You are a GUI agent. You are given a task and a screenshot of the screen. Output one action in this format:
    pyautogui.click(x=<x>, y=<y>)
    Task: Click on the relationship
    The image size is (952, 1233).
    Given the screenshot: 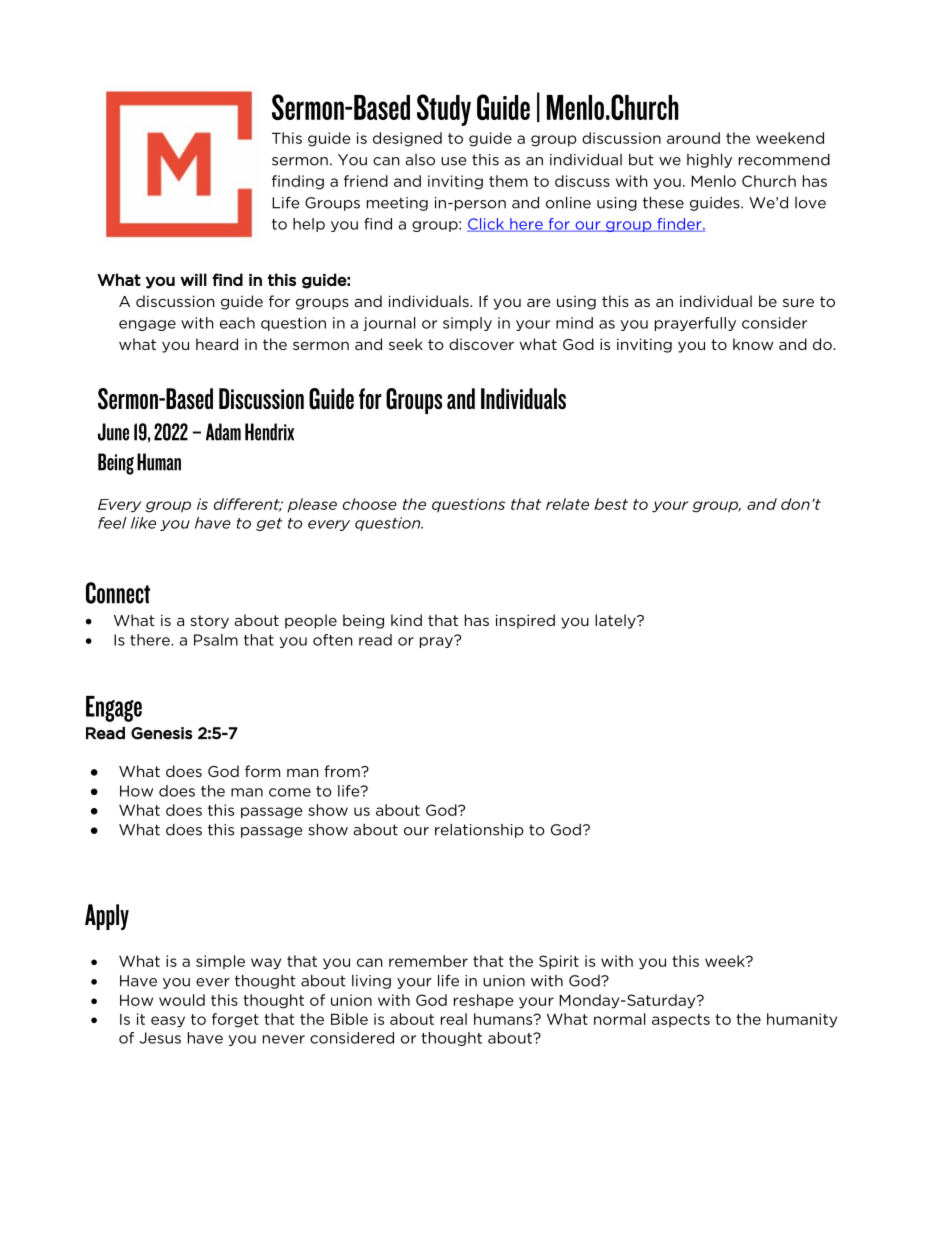 What is the action you would take?
    pyautogui.click(x=479, y=831)
